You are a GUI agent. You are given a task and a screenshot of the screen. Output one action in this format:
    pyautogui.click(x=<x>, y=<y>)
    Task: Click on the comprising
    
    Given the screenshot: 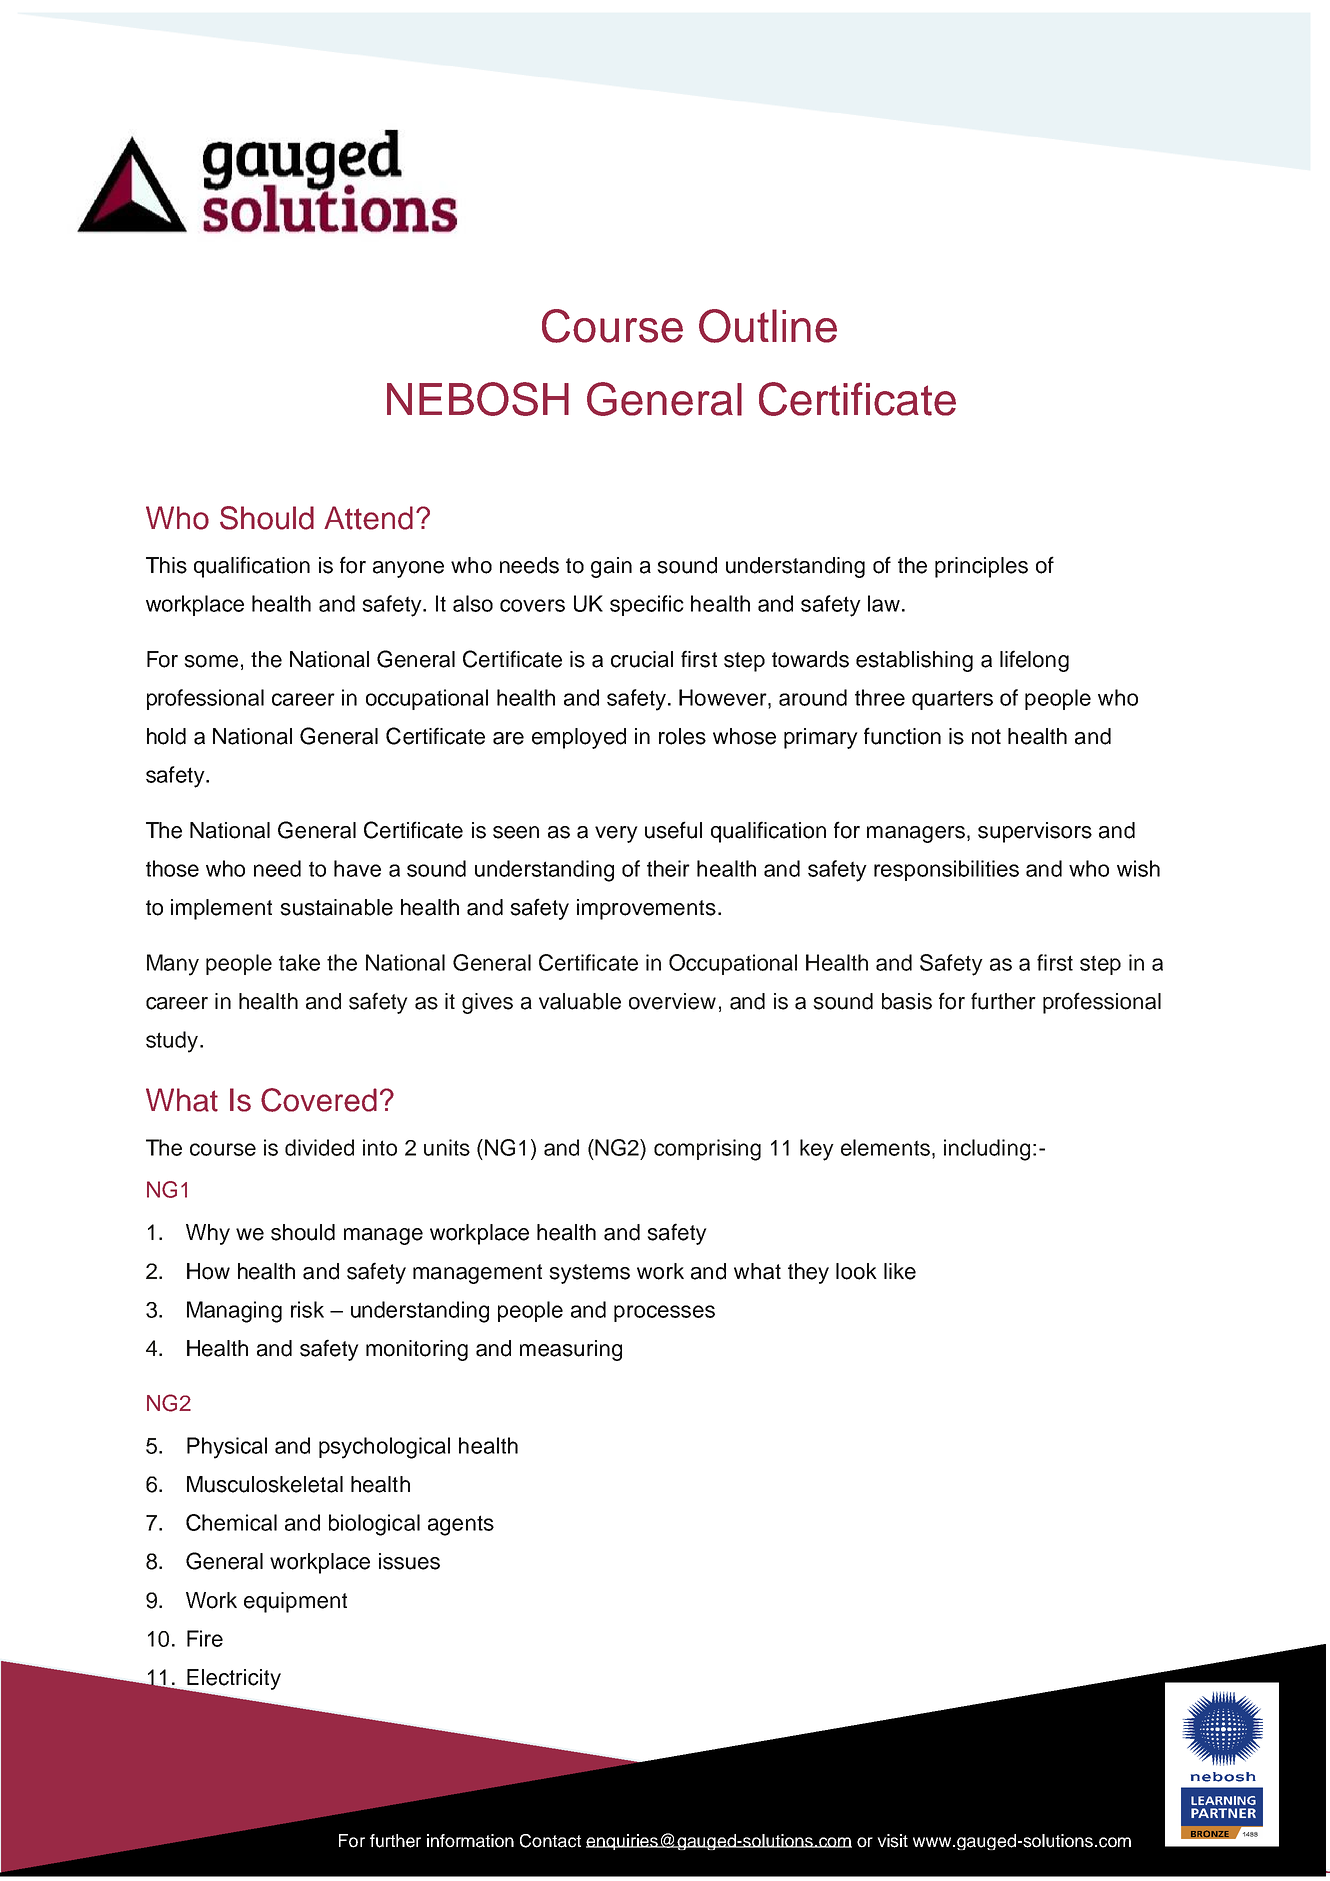 What is the action you would take?
    pyautogui.click(x=707, y=1150)
